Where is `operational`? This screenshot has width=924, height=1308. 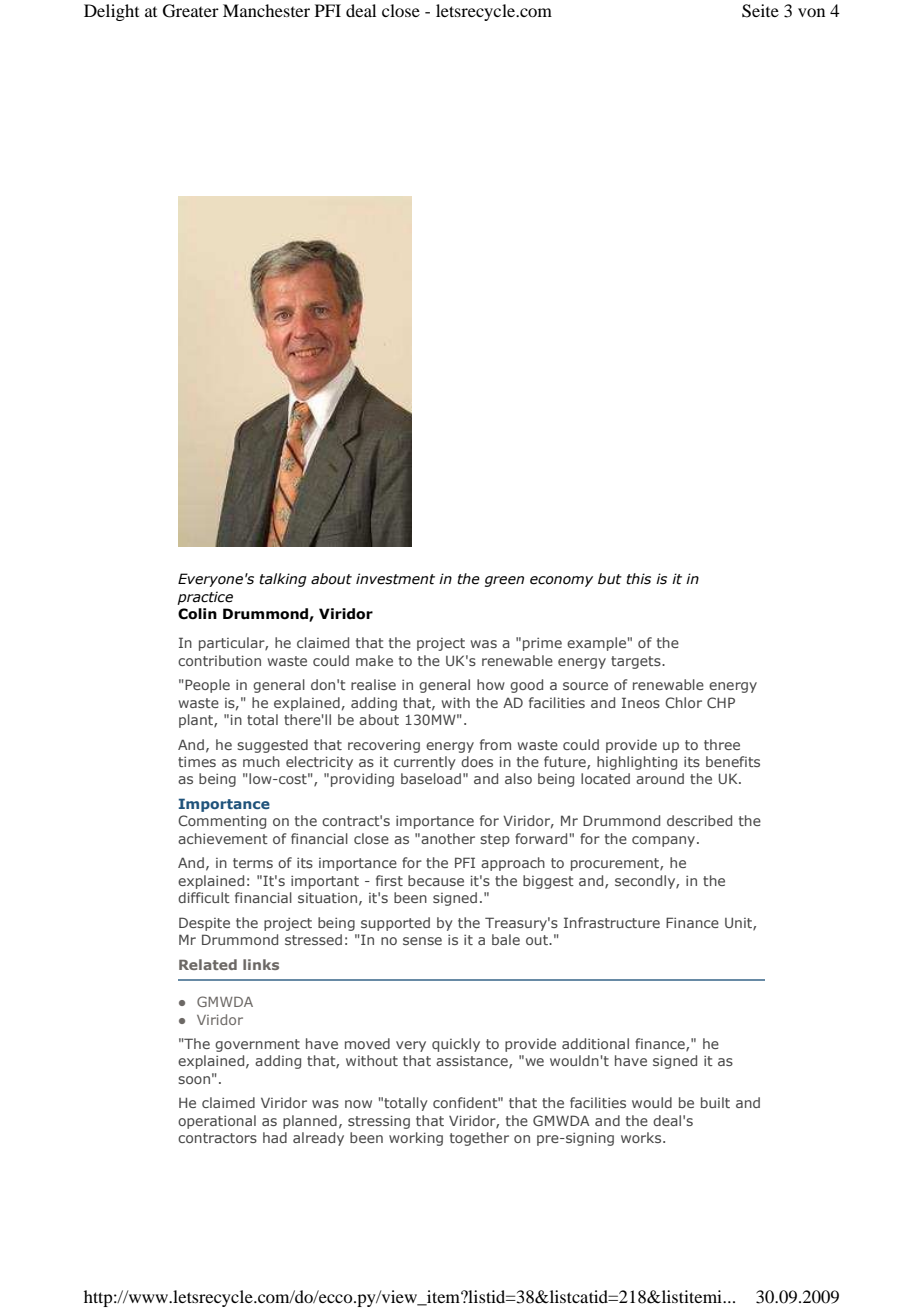 operational is located at coordinates (217, 1122).
